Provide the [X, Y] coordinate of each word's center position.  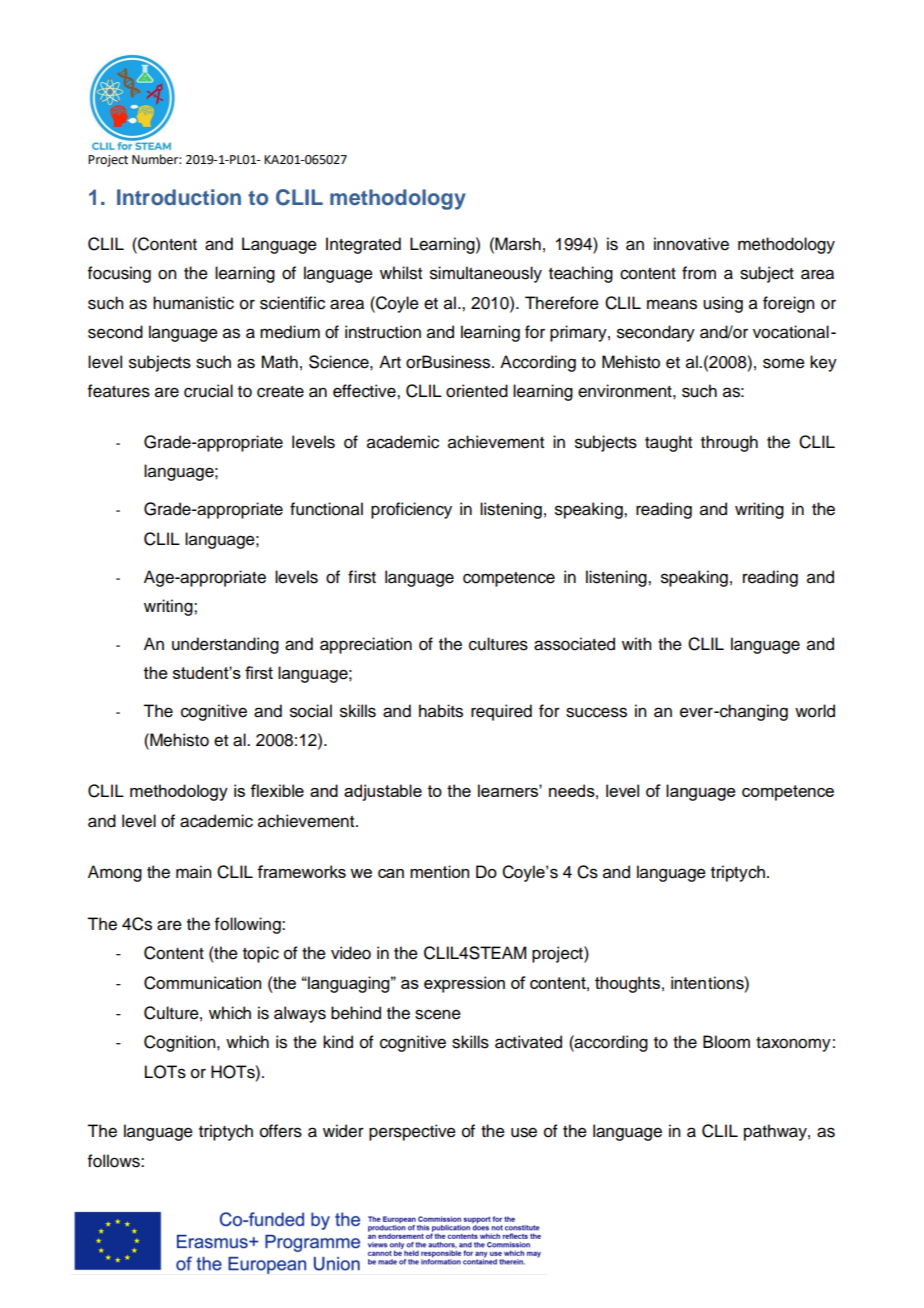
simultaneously [486, 274]
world [815, 711]
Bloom [726, 1042]
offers [281, 1131]
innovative [691, 244]
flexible [277, 790]
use [524, 1132]
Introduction [179, 197]
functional [326, 509]
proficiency [411, 510]
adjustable [383, 792]
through [729, 443]
